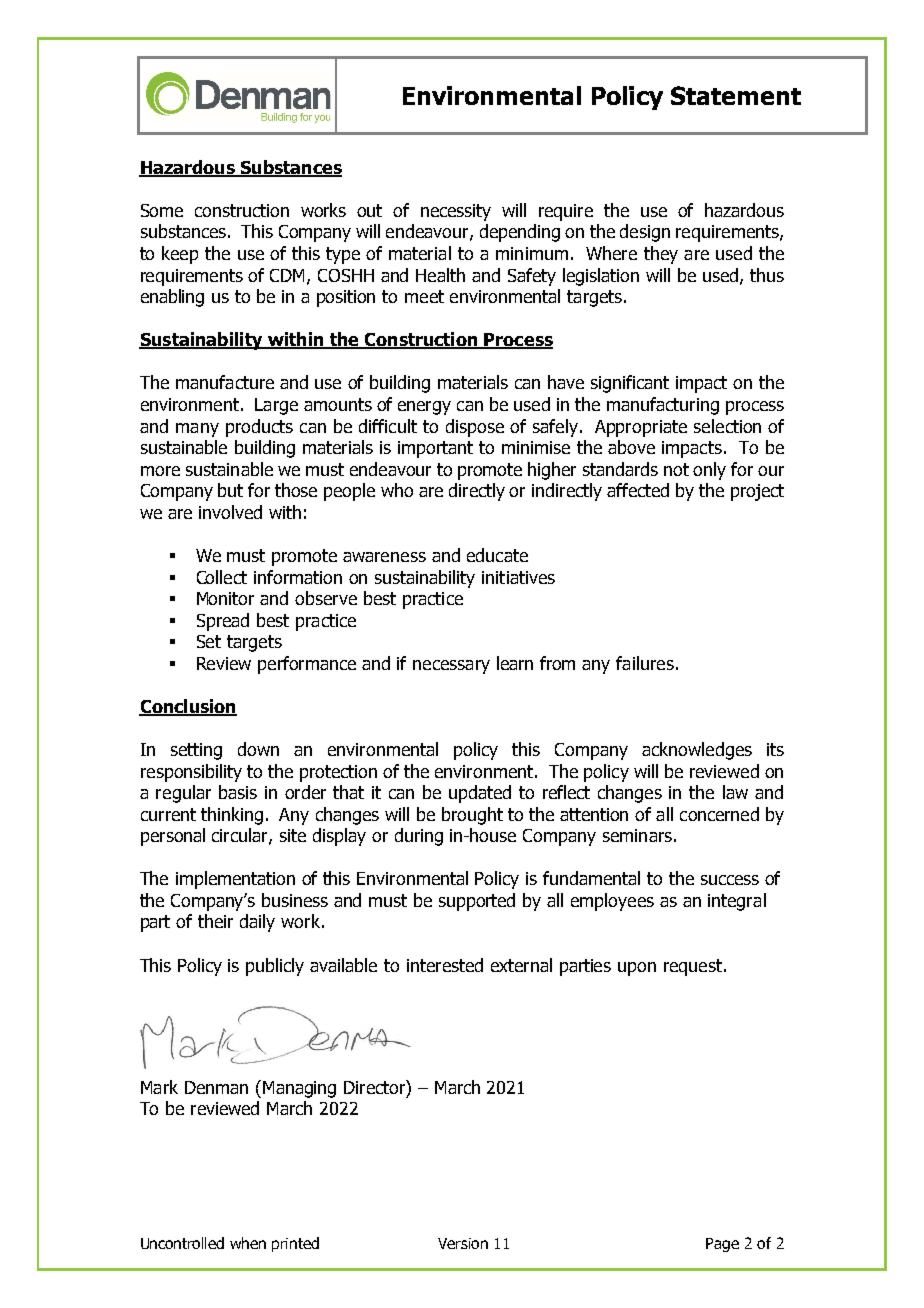 The width and height of the page is (924, 1308). What do you see at coordinates (736, 95) in the page?
I see `Statement` at bounding box center [736, 95].
